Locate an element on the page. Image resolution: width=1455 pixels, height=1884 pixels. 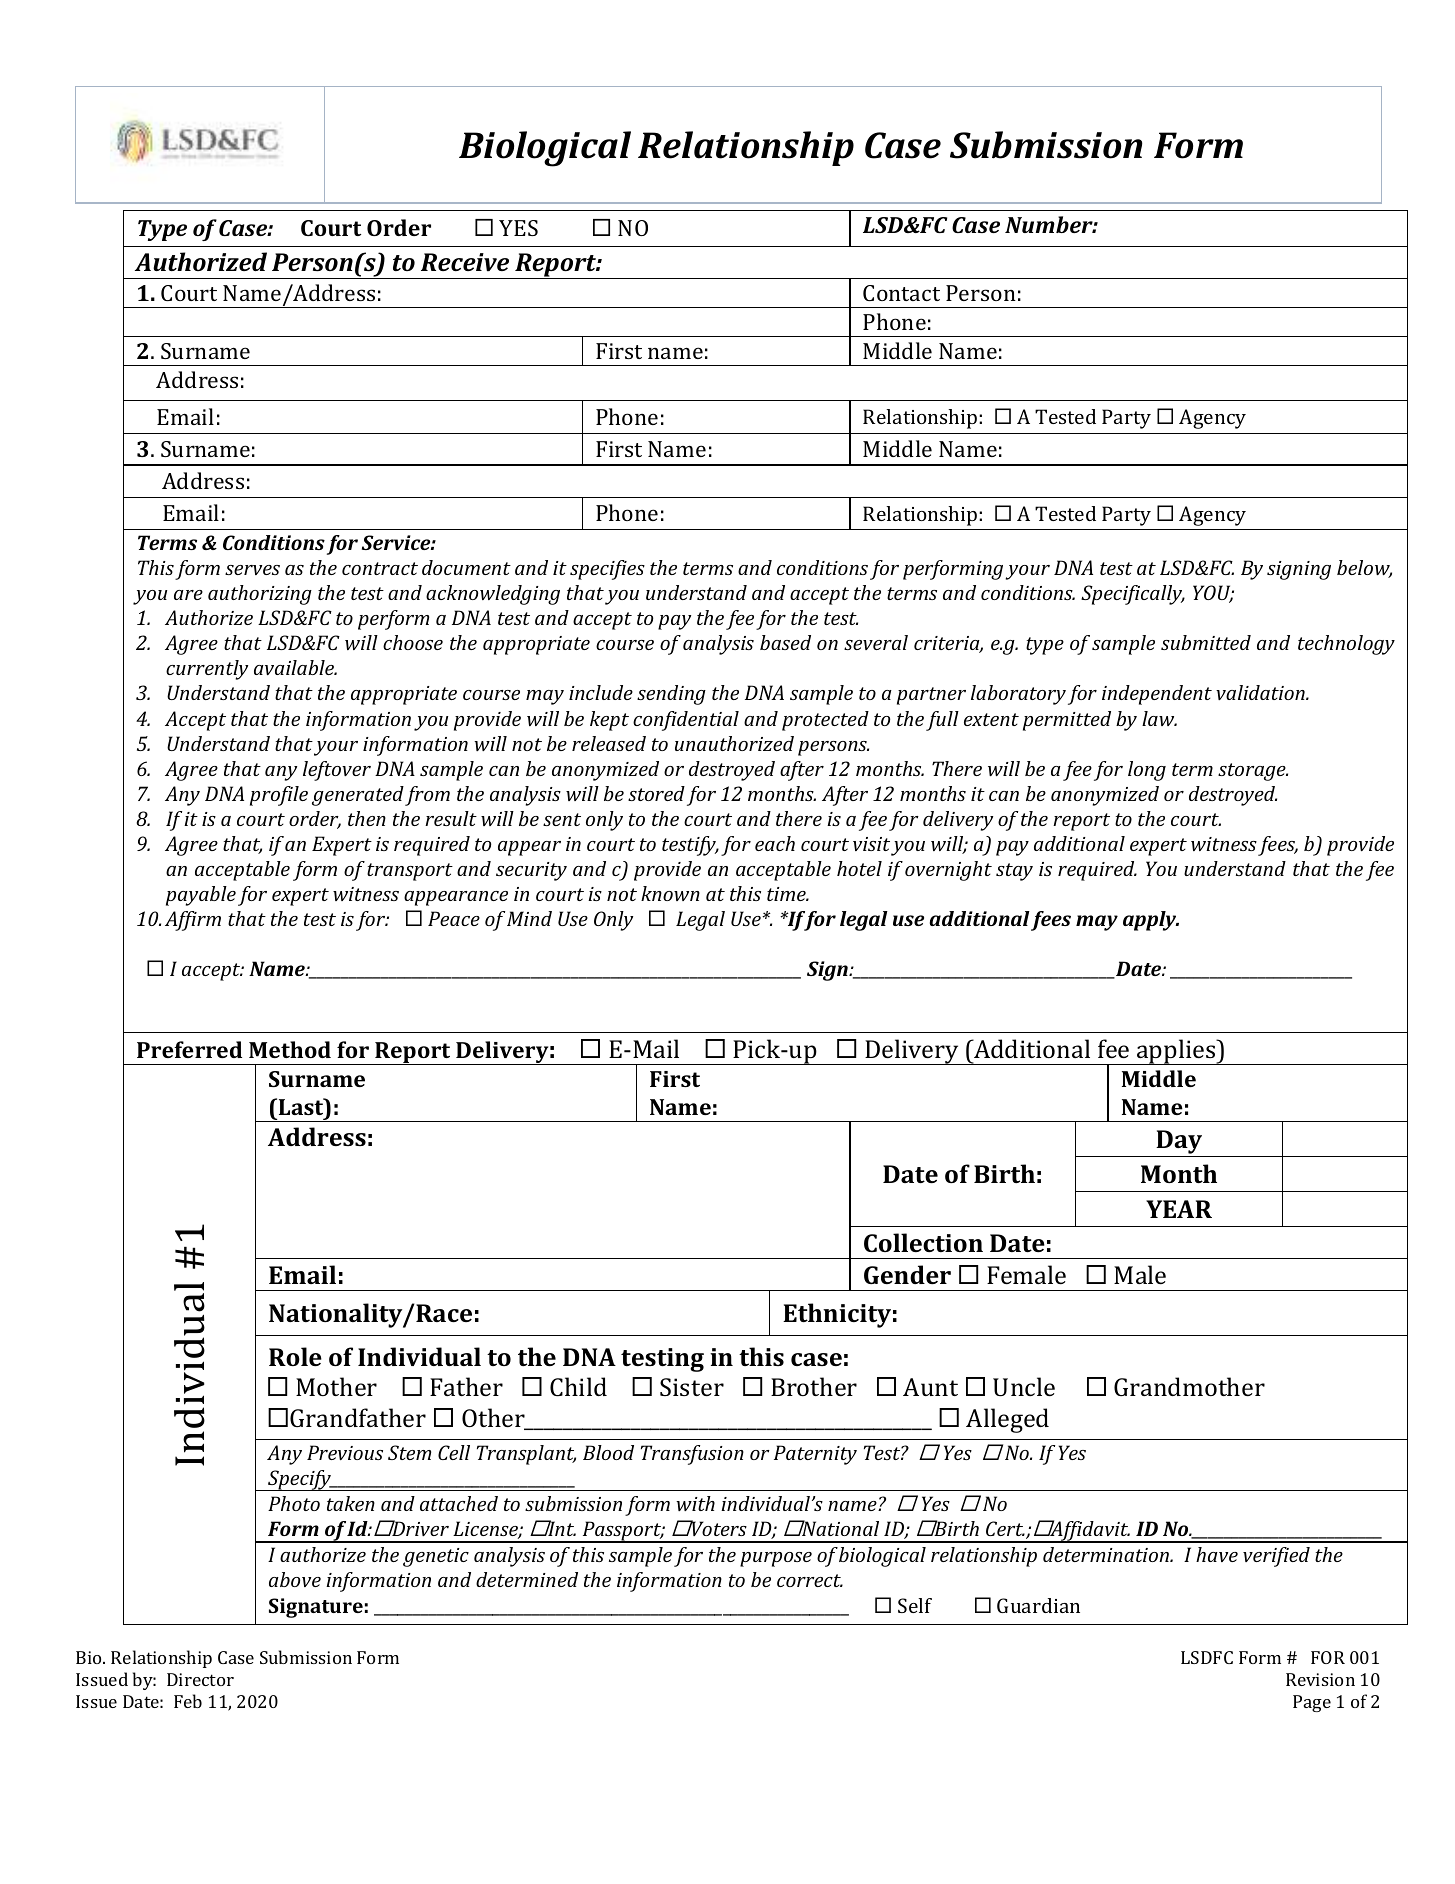
Role is located at coordinates (295, 1356).
